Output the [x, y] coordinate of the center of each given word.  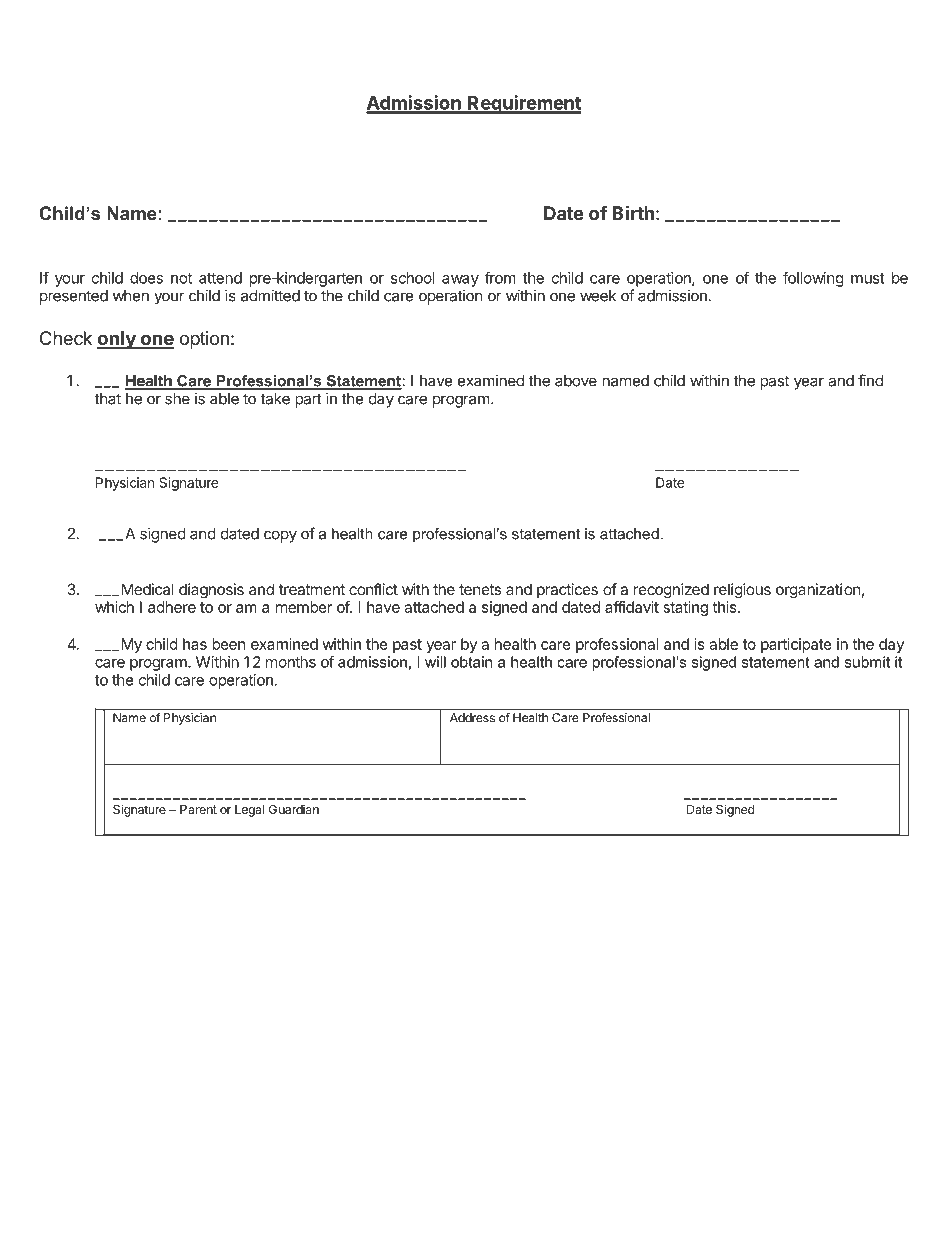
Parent [198, 809]
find [870, 380]
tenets [480, 589]
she [177, 399]
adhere [172, 607]
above [576, 381]
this [725, 607]
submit [867, 662]
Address [472, 718]
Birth [633, 212]
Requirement [523, 104]
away [460, 281]
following [813, 279]
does [146, 278]
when [131, 296]
